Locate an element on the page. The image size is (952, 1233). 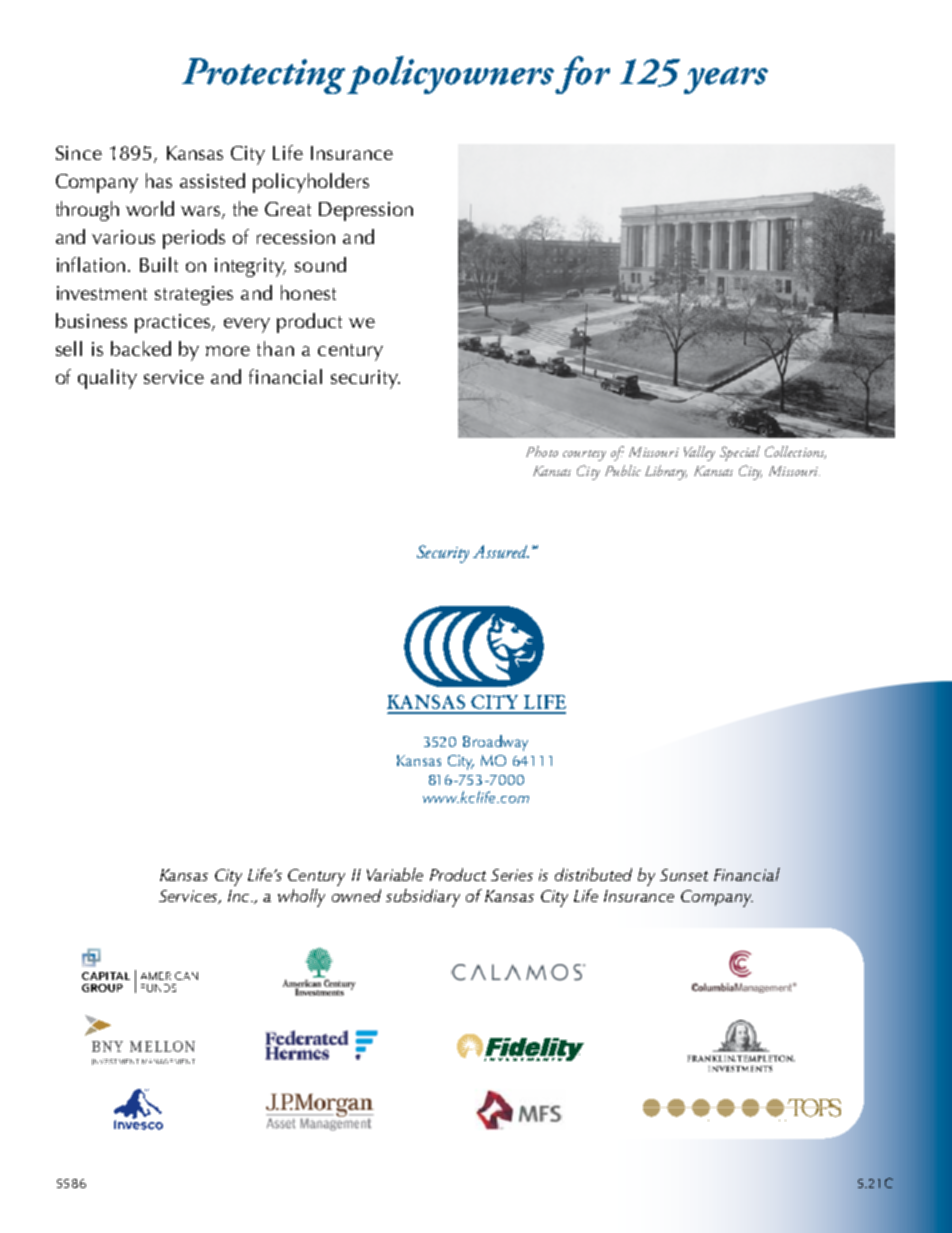
Assured is located at coordinates (501, 551).
